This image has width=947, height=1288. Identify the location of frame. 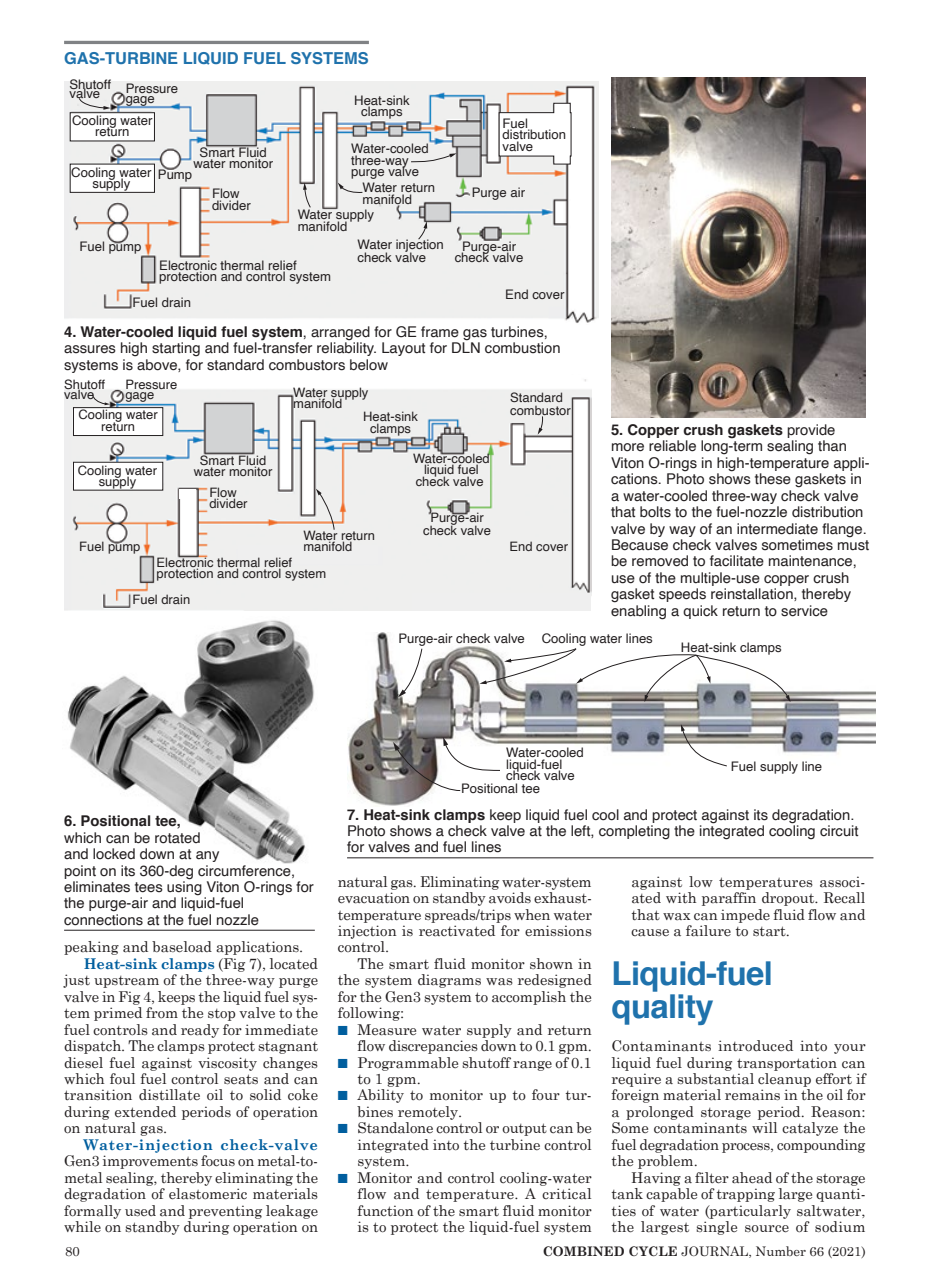
(440, 332).
